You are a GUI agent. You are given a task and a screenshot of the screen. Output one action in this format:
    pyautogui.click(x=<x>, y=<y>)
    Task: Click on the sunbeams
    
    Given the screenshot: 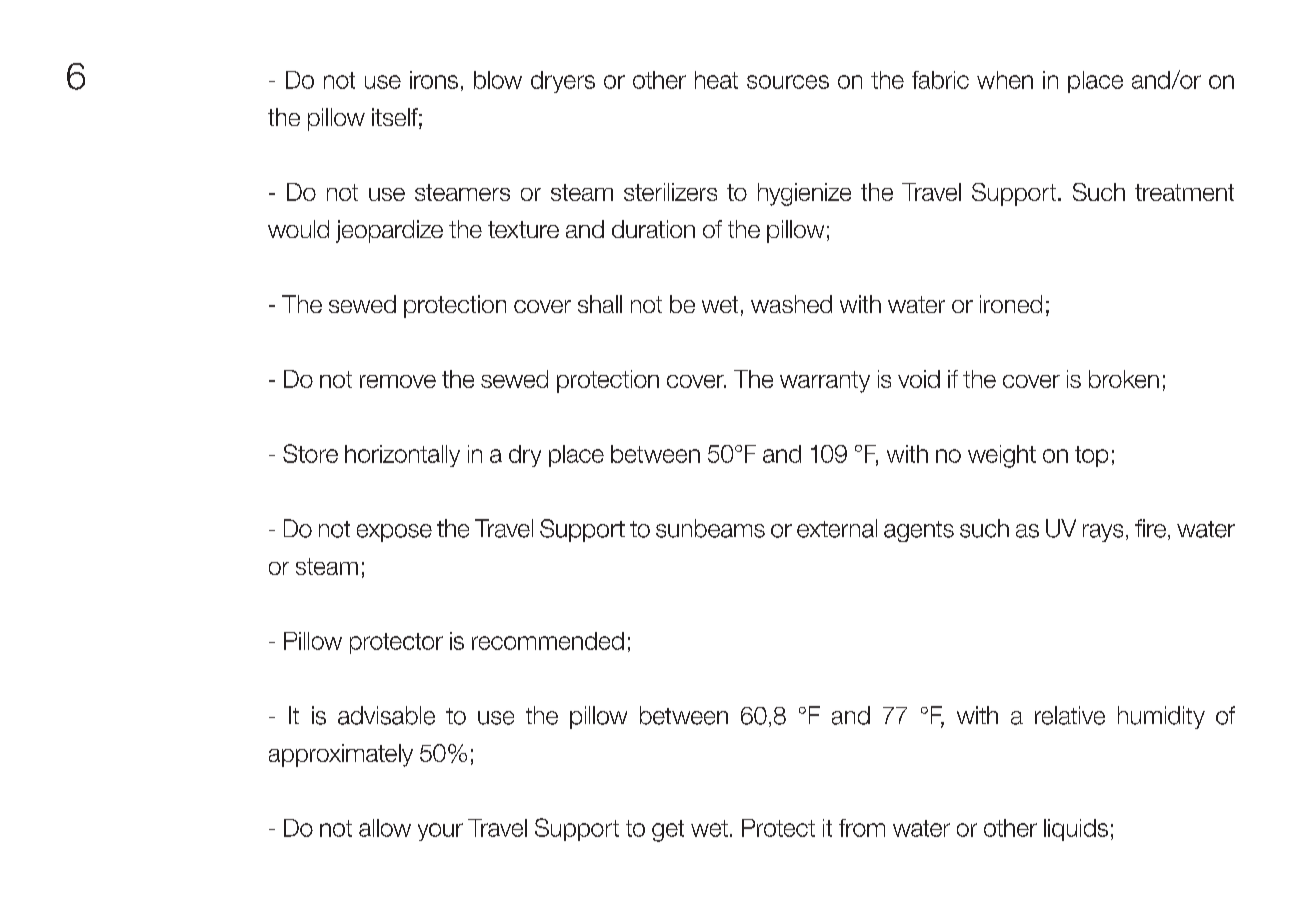 What is the action you would take?
    pyautogui.click(x=710, y=528)
